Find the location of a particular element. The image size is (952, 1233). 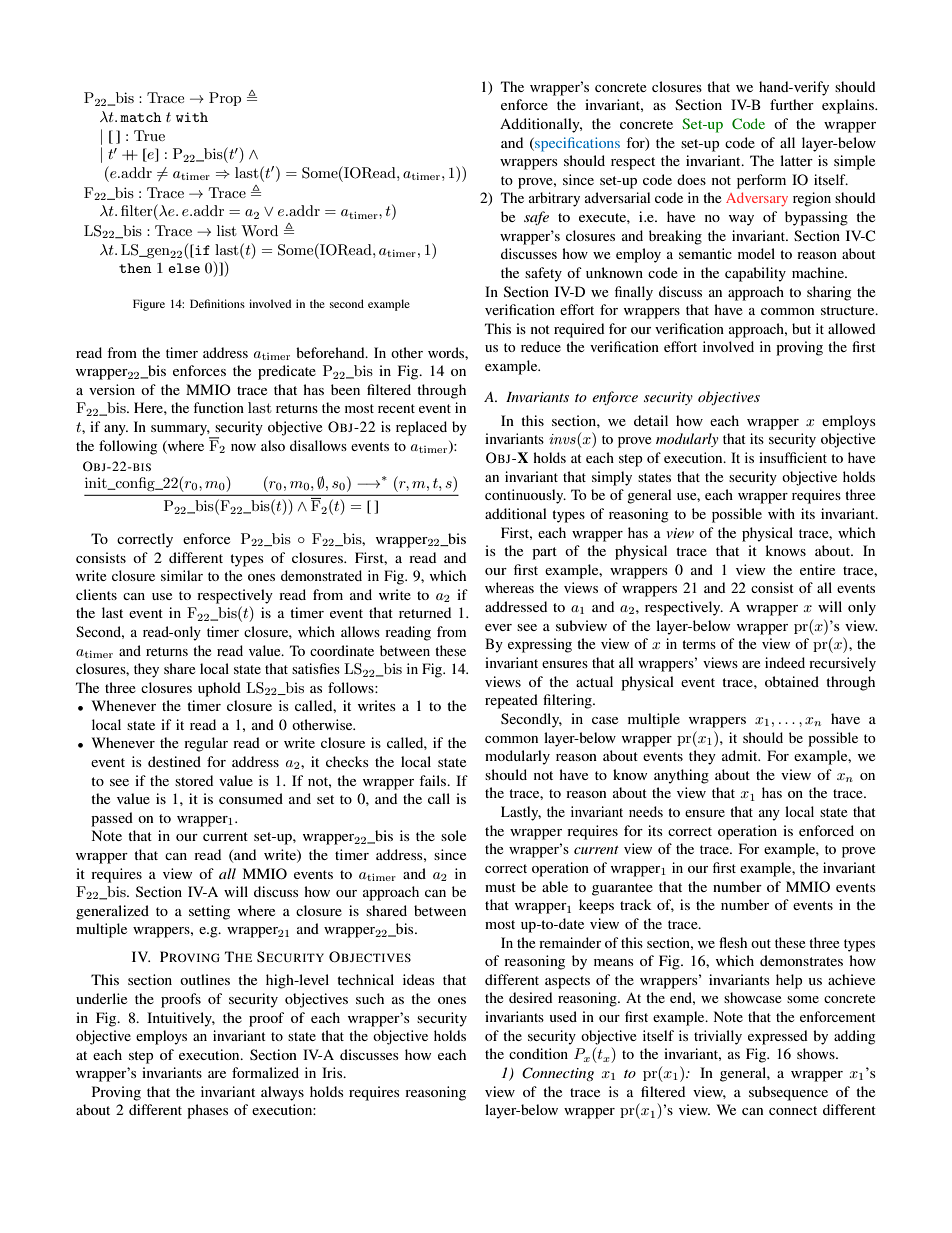

True is located at coordinates (149, 135).
